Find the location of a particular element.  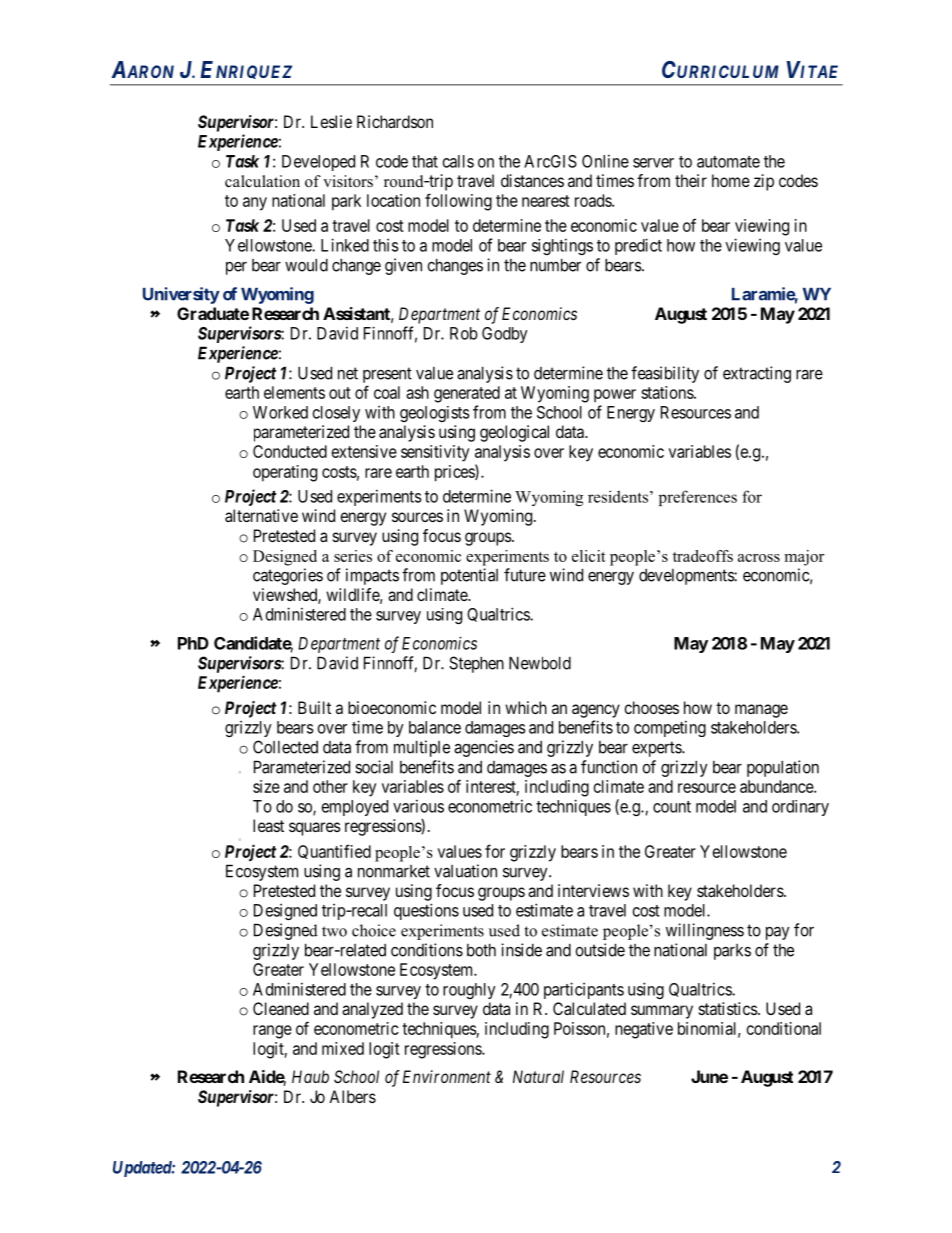

willingness is located at coordinates (705, 931).
